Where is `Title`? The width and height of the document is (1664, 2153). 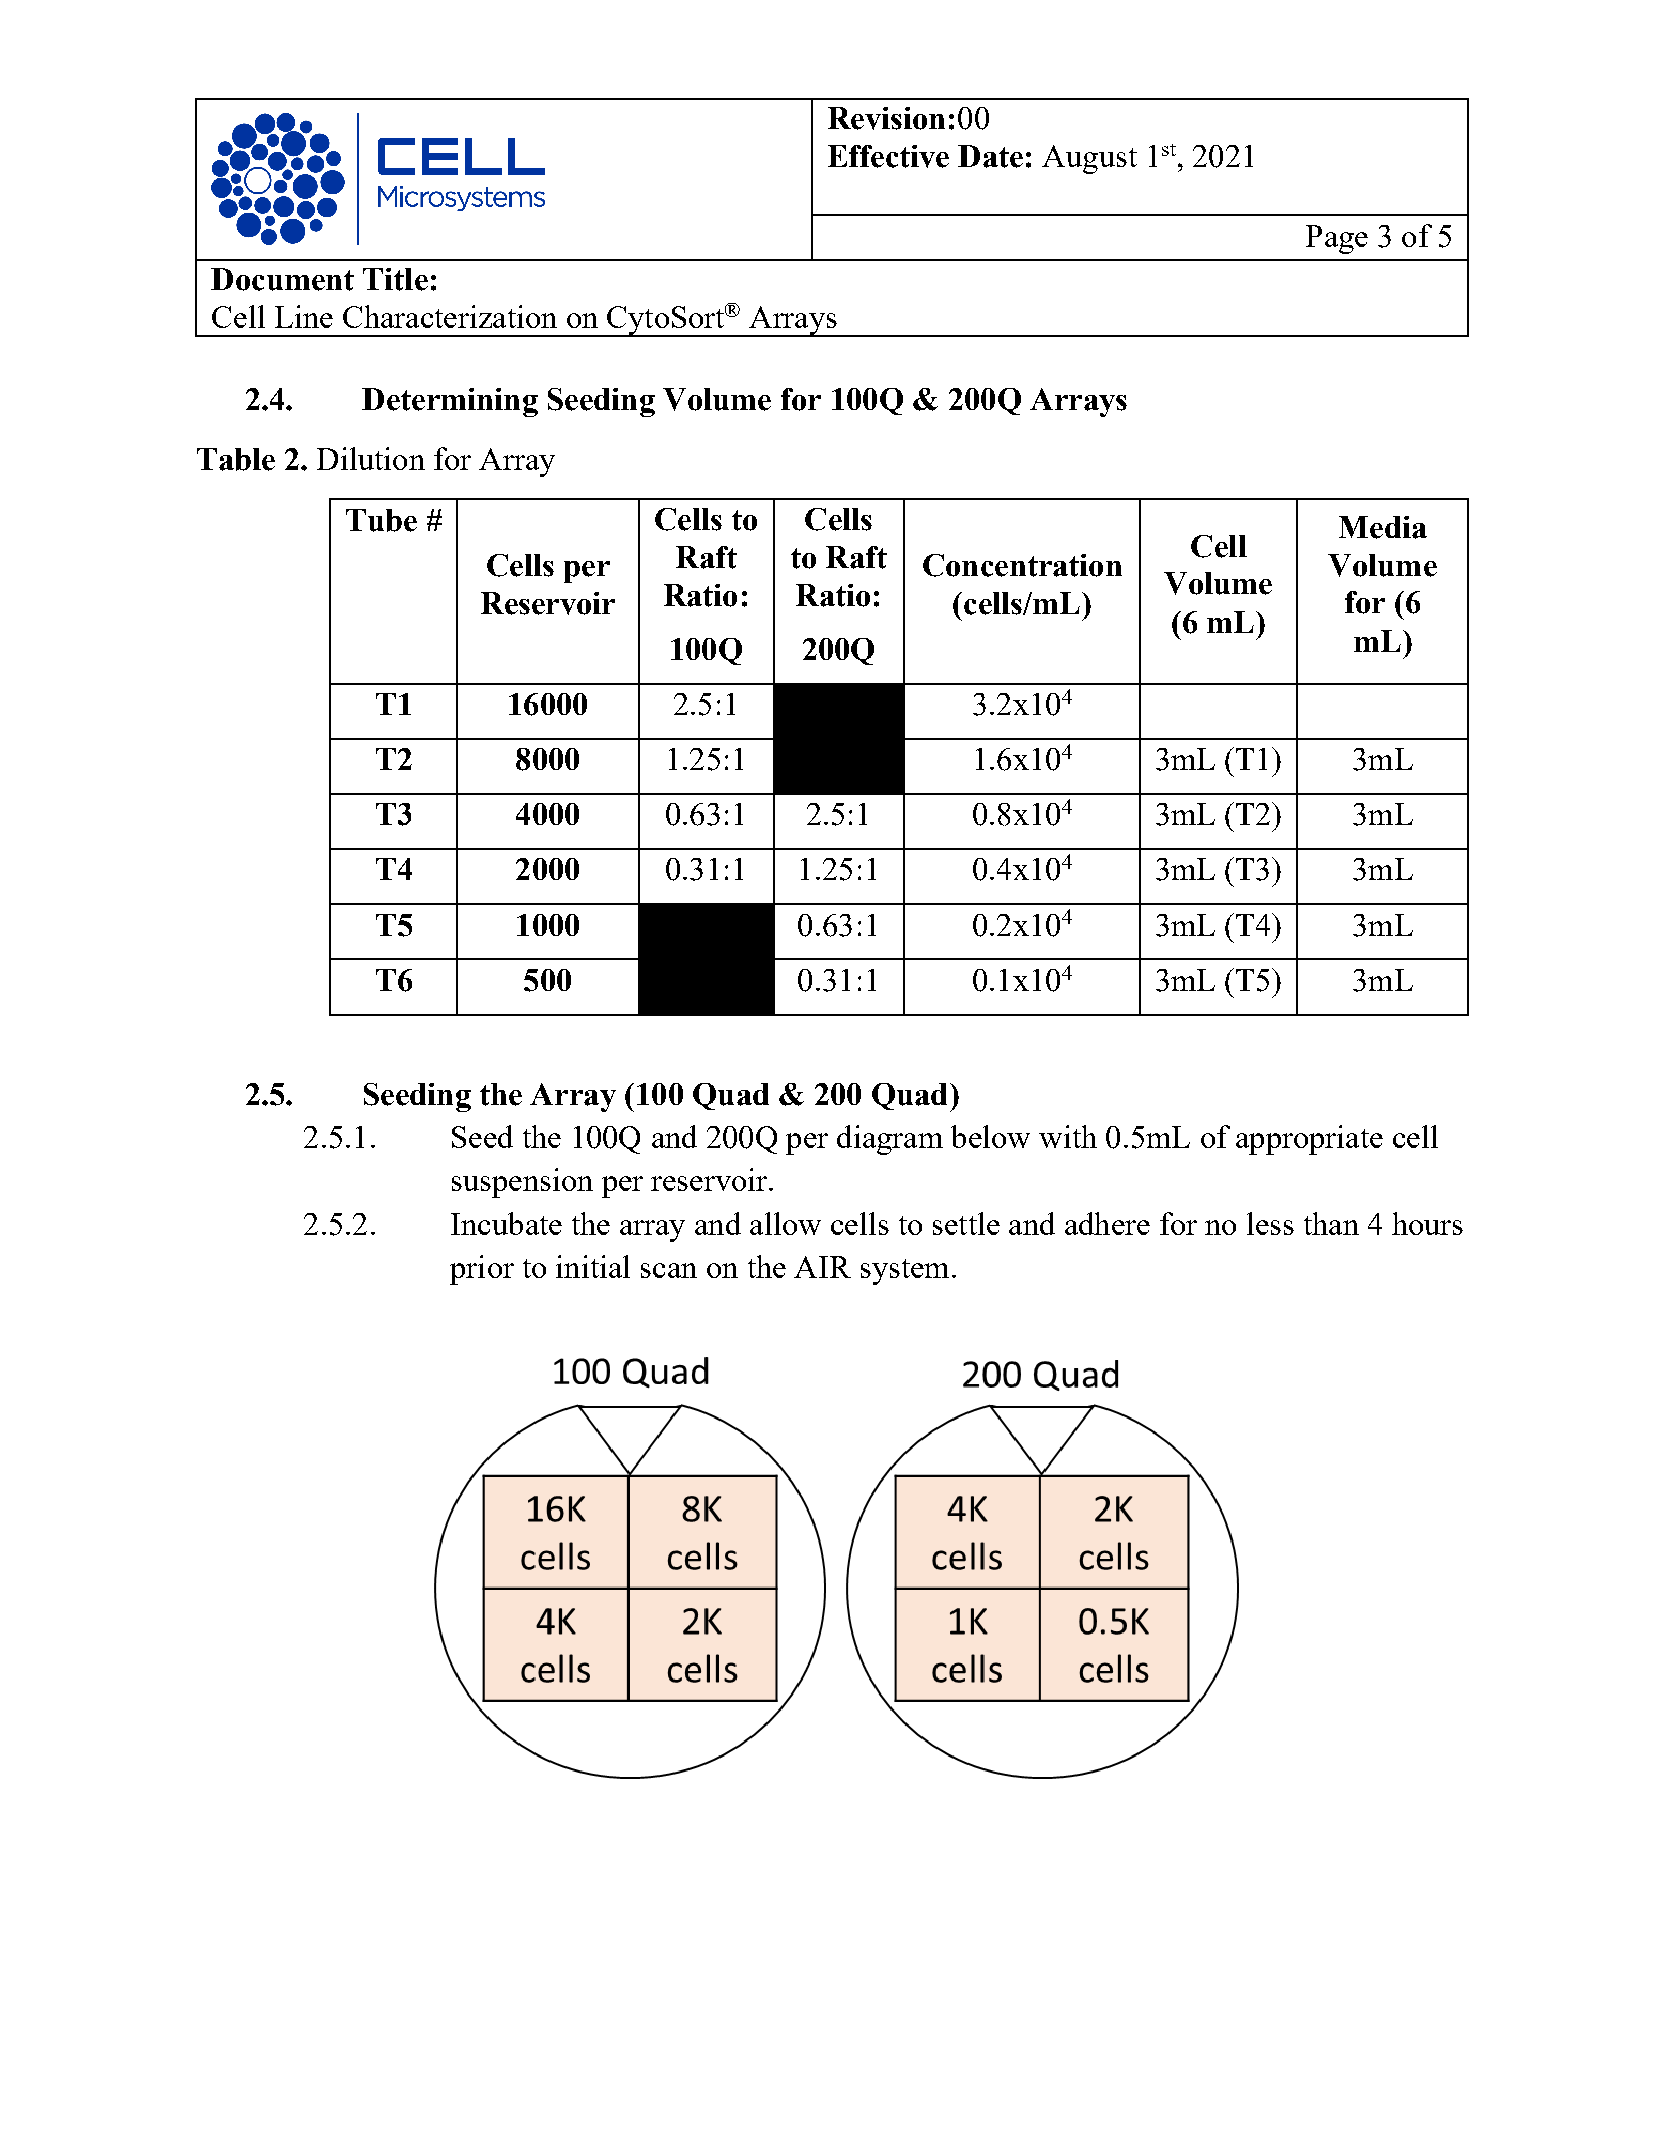
Title is located at coordinates (395, 279).
